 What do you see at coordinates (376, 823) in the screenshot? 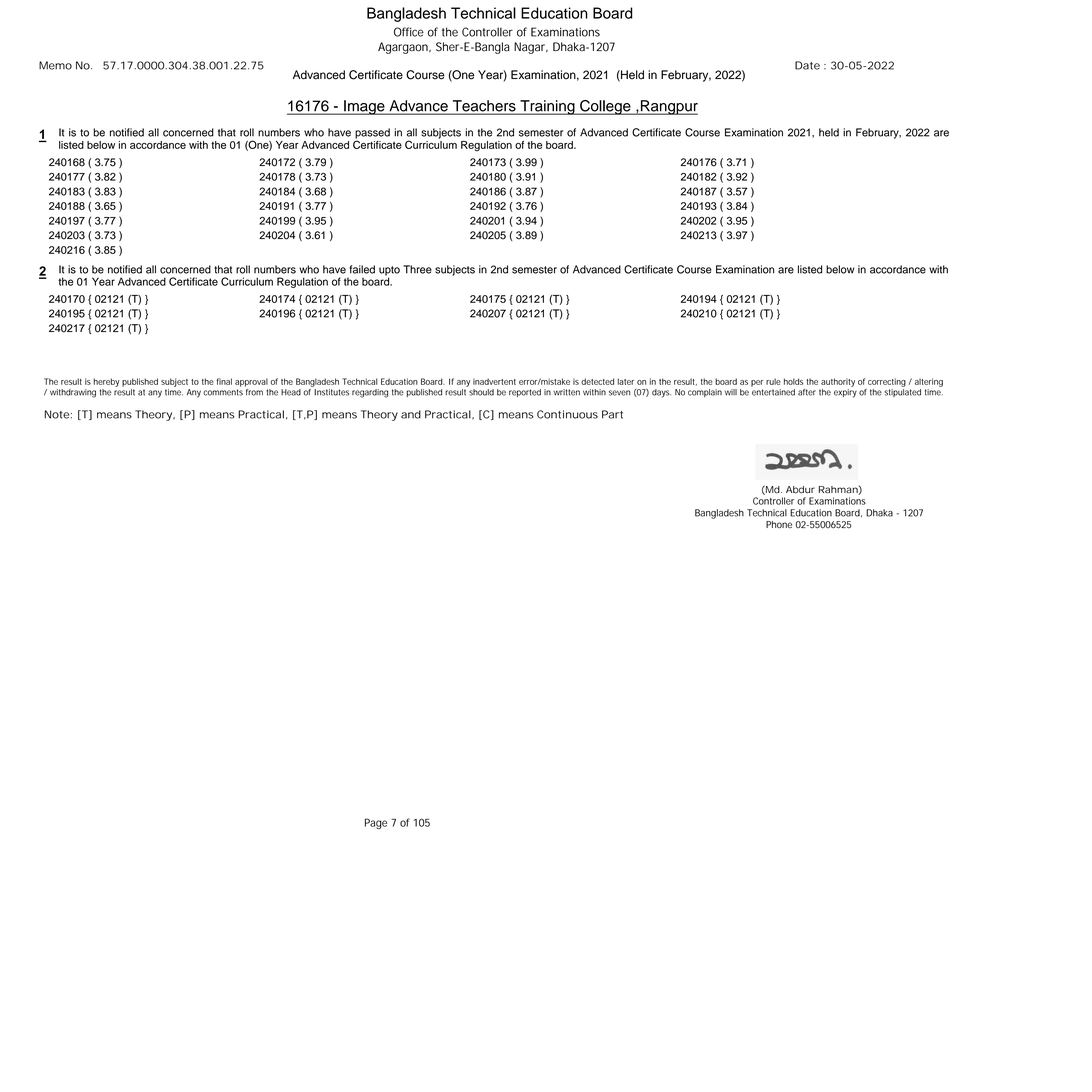
I see `Page` at bounding box center [376, 823].
